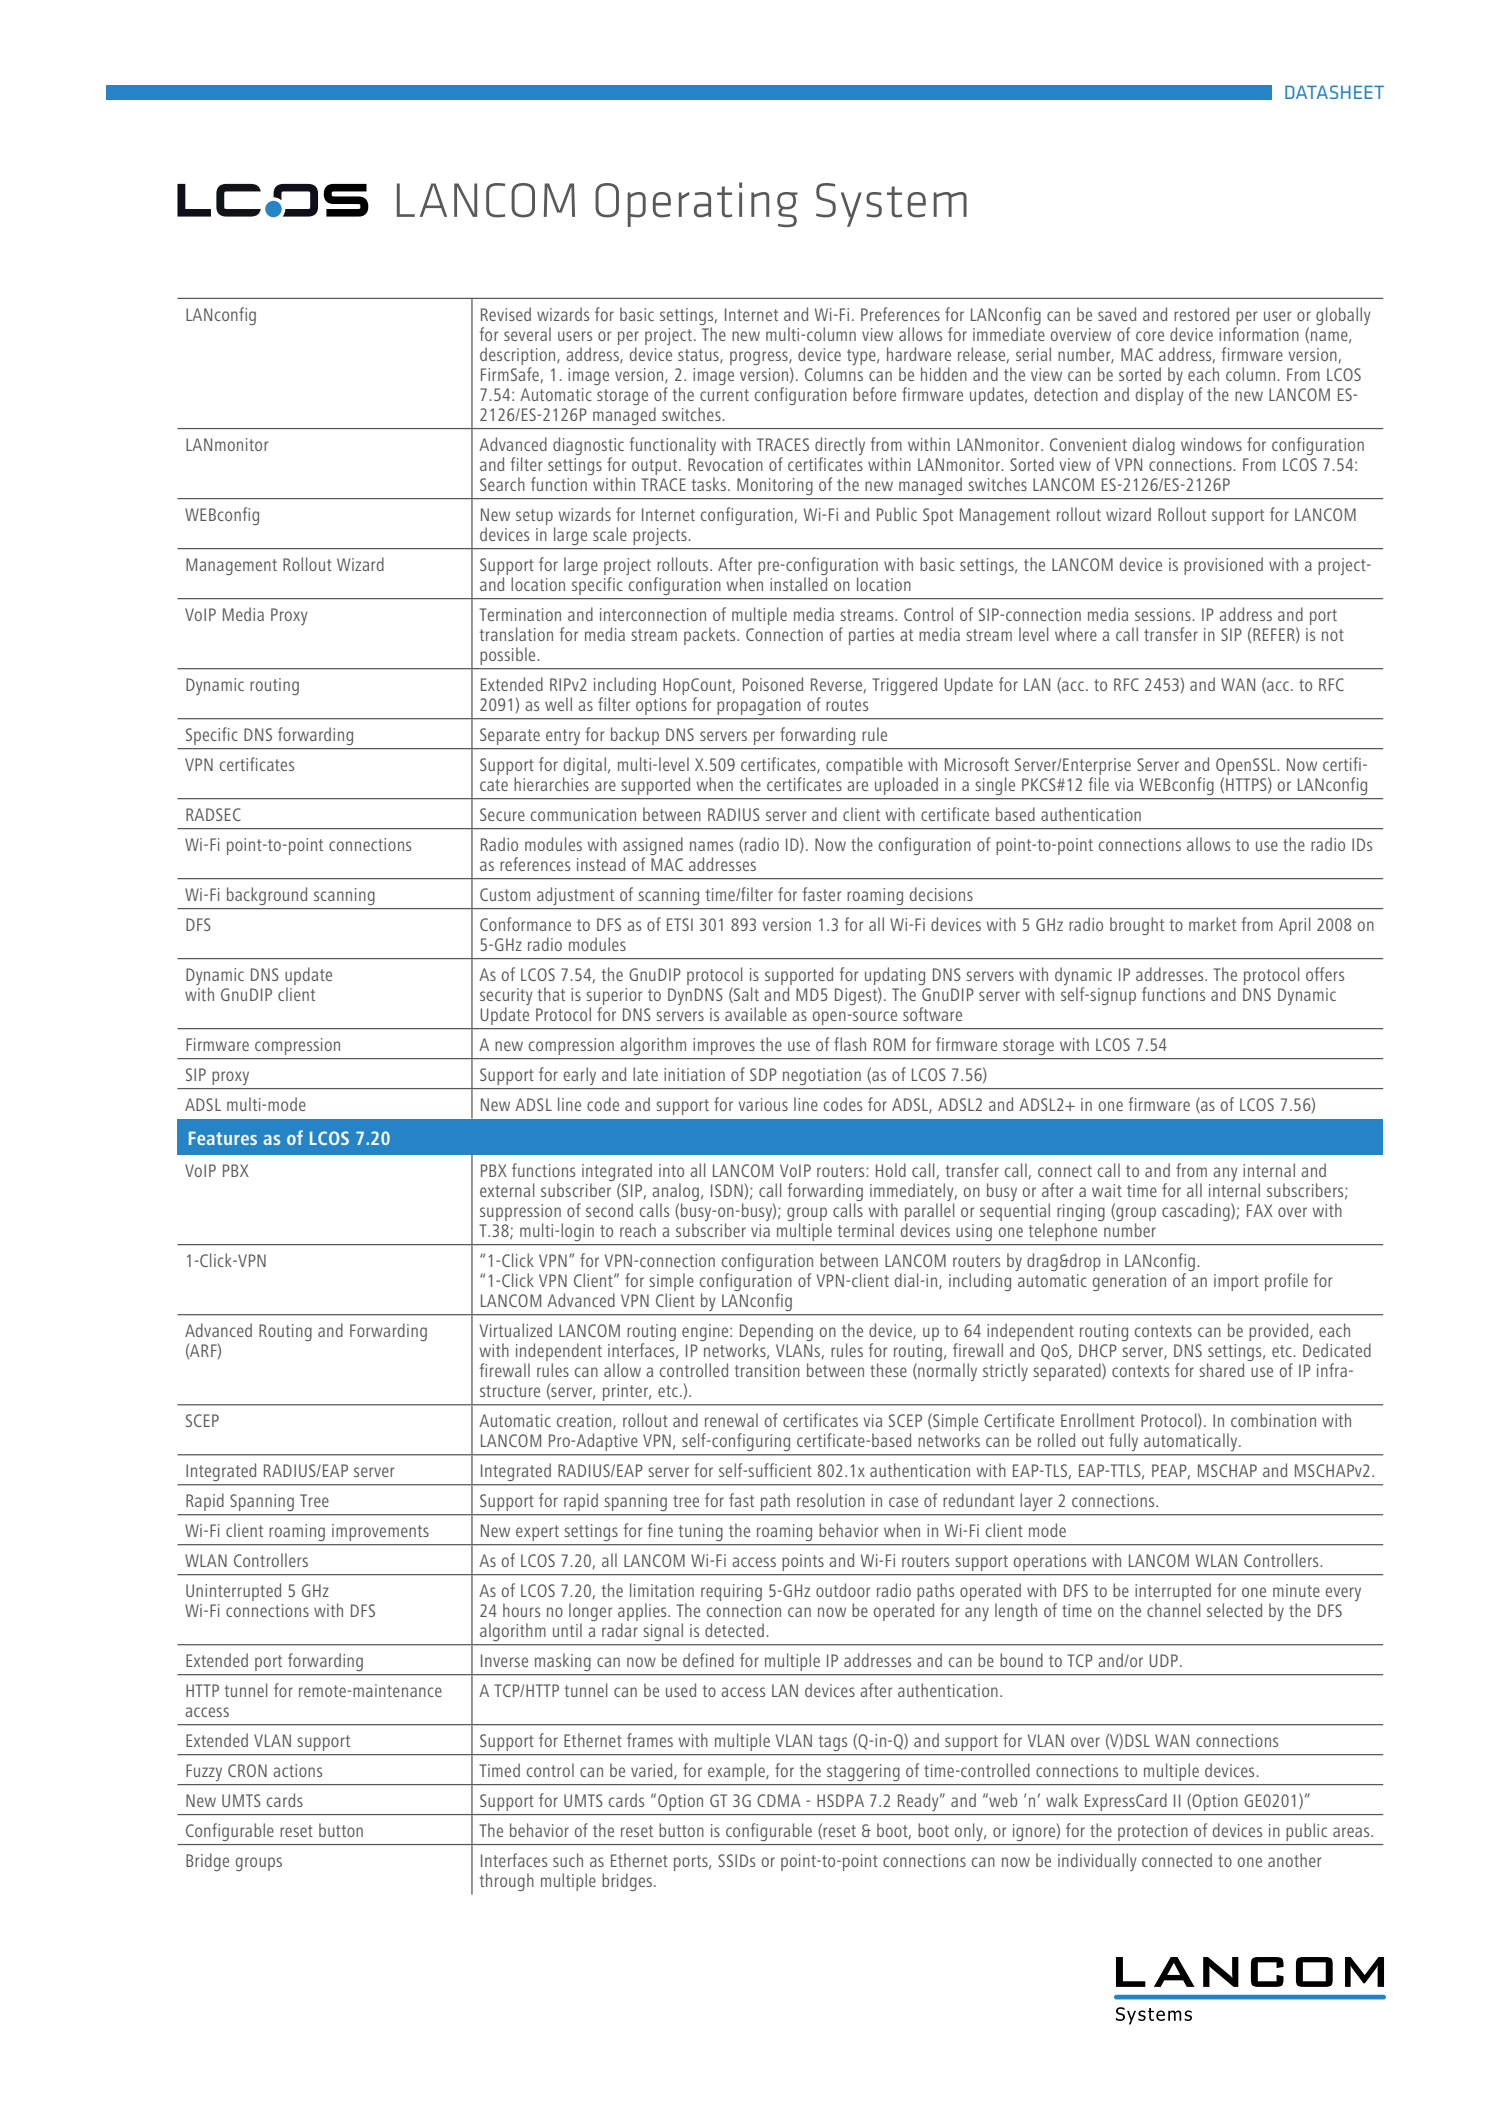 The height and width of the page is (2109, 1491). What do you see at coordinates (1334, 92) in the page?
I see `DATASHEET` at bounding box center [1334, 92].
